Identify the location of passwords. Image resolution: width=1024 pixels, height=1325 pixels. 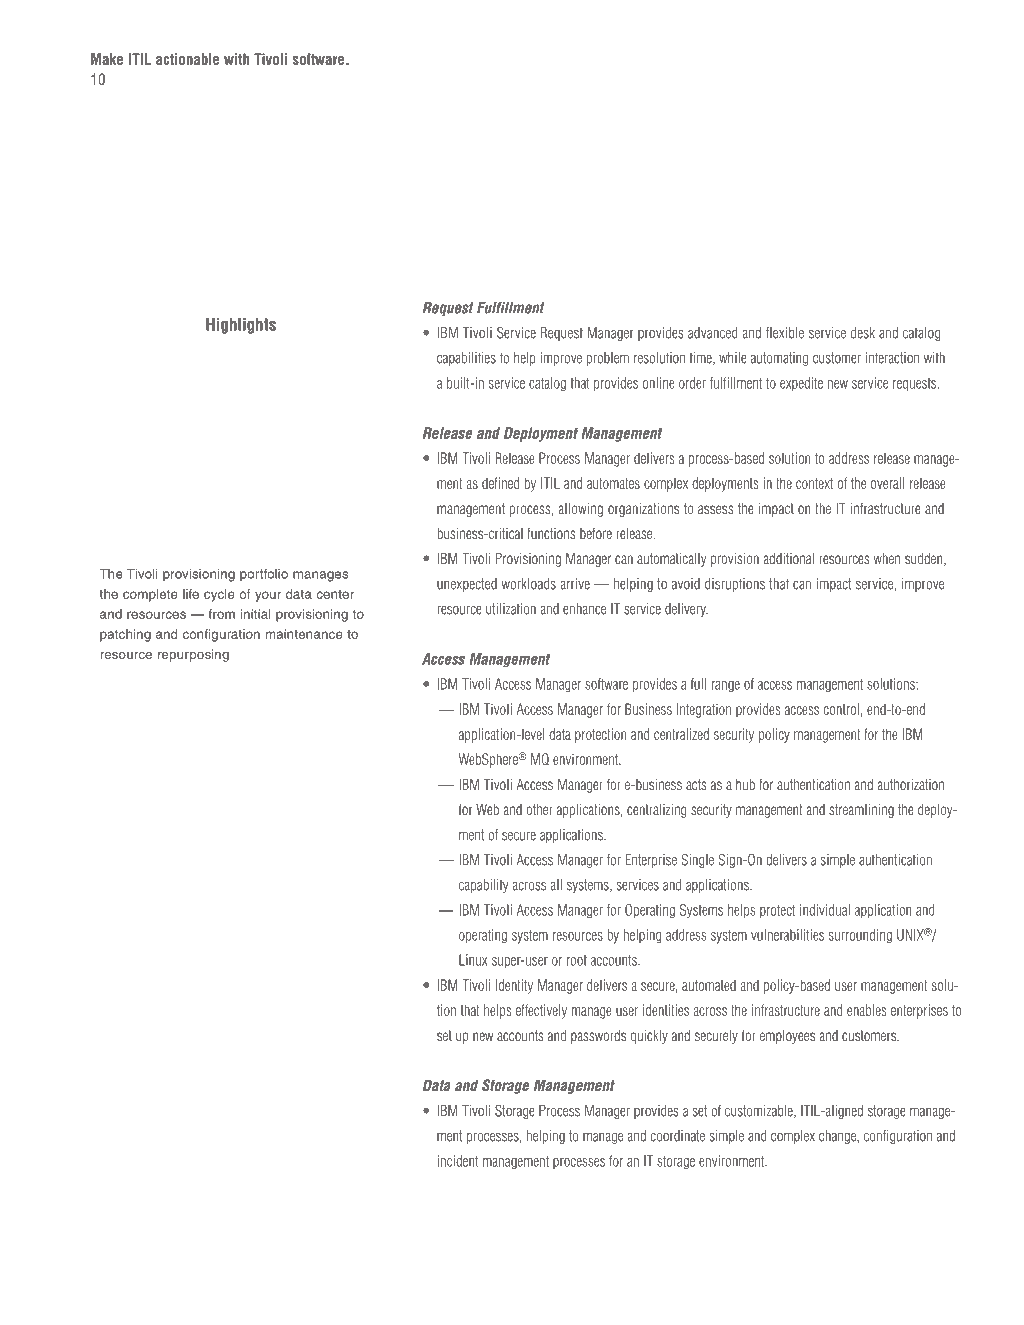
(598, 1036).
